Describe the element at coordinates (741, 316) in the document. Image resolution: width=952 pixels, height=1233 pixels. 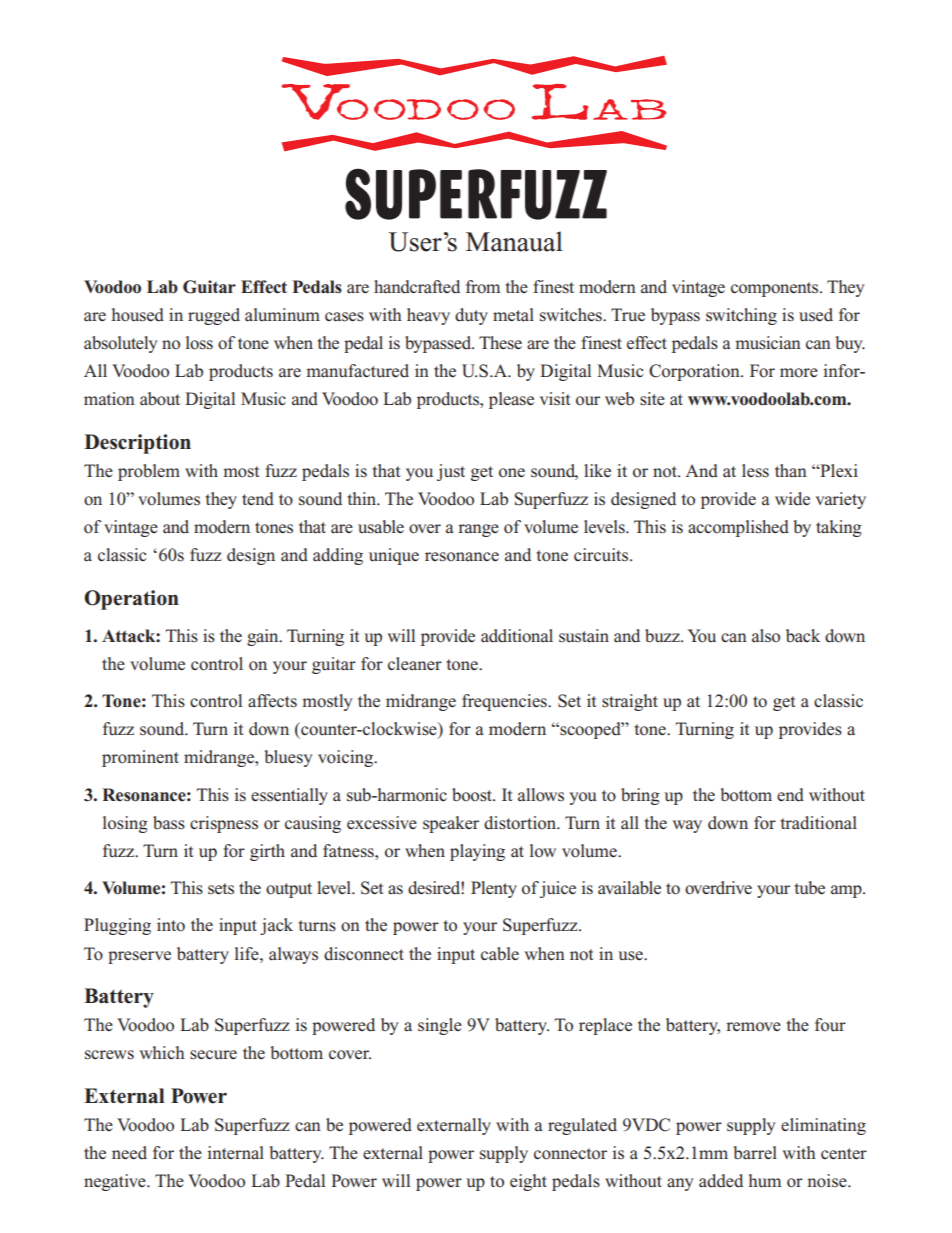
I see `switching` at that location.
